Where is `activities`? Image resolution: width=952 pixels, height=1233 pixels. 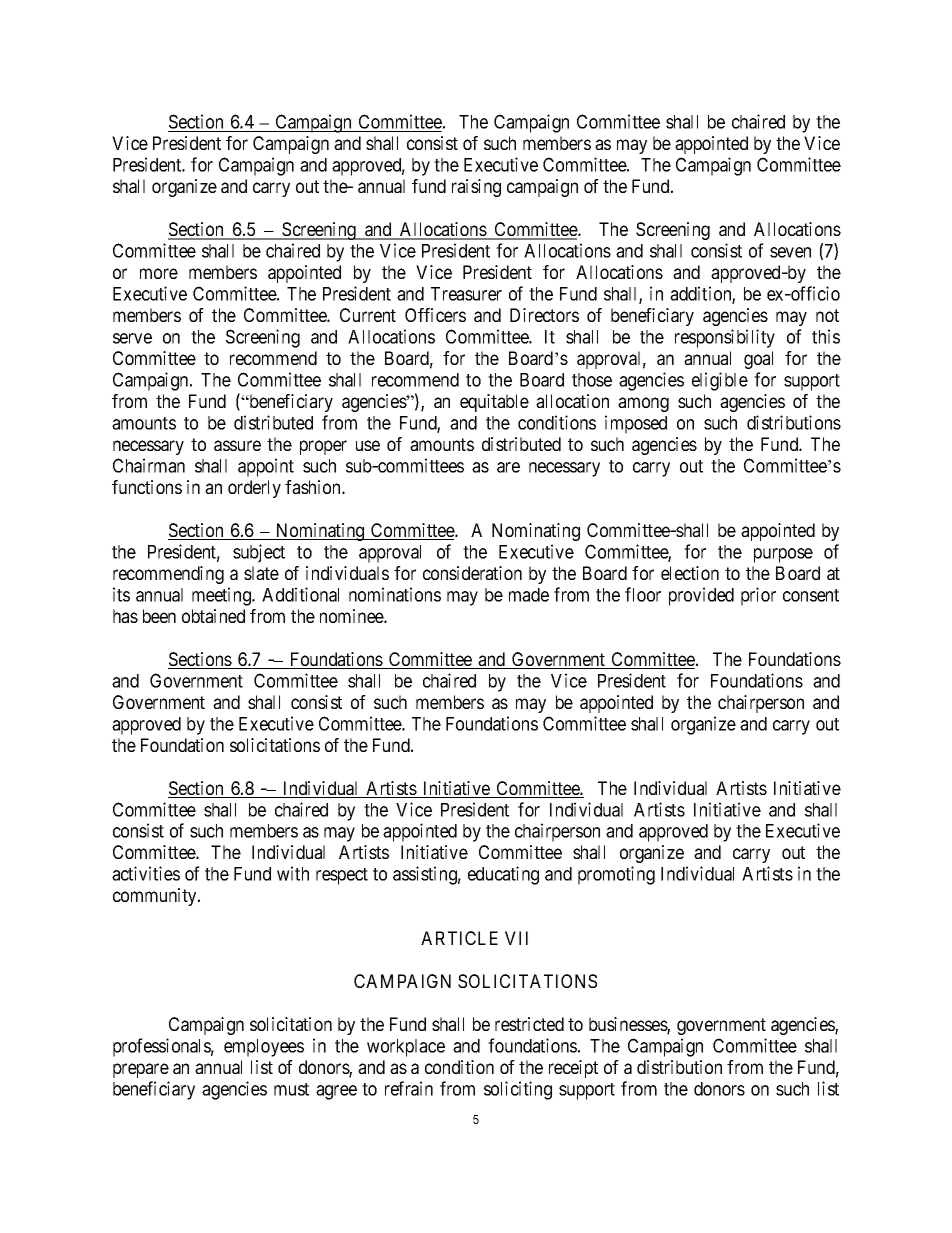
activities is located at coordinates (146, 873).
